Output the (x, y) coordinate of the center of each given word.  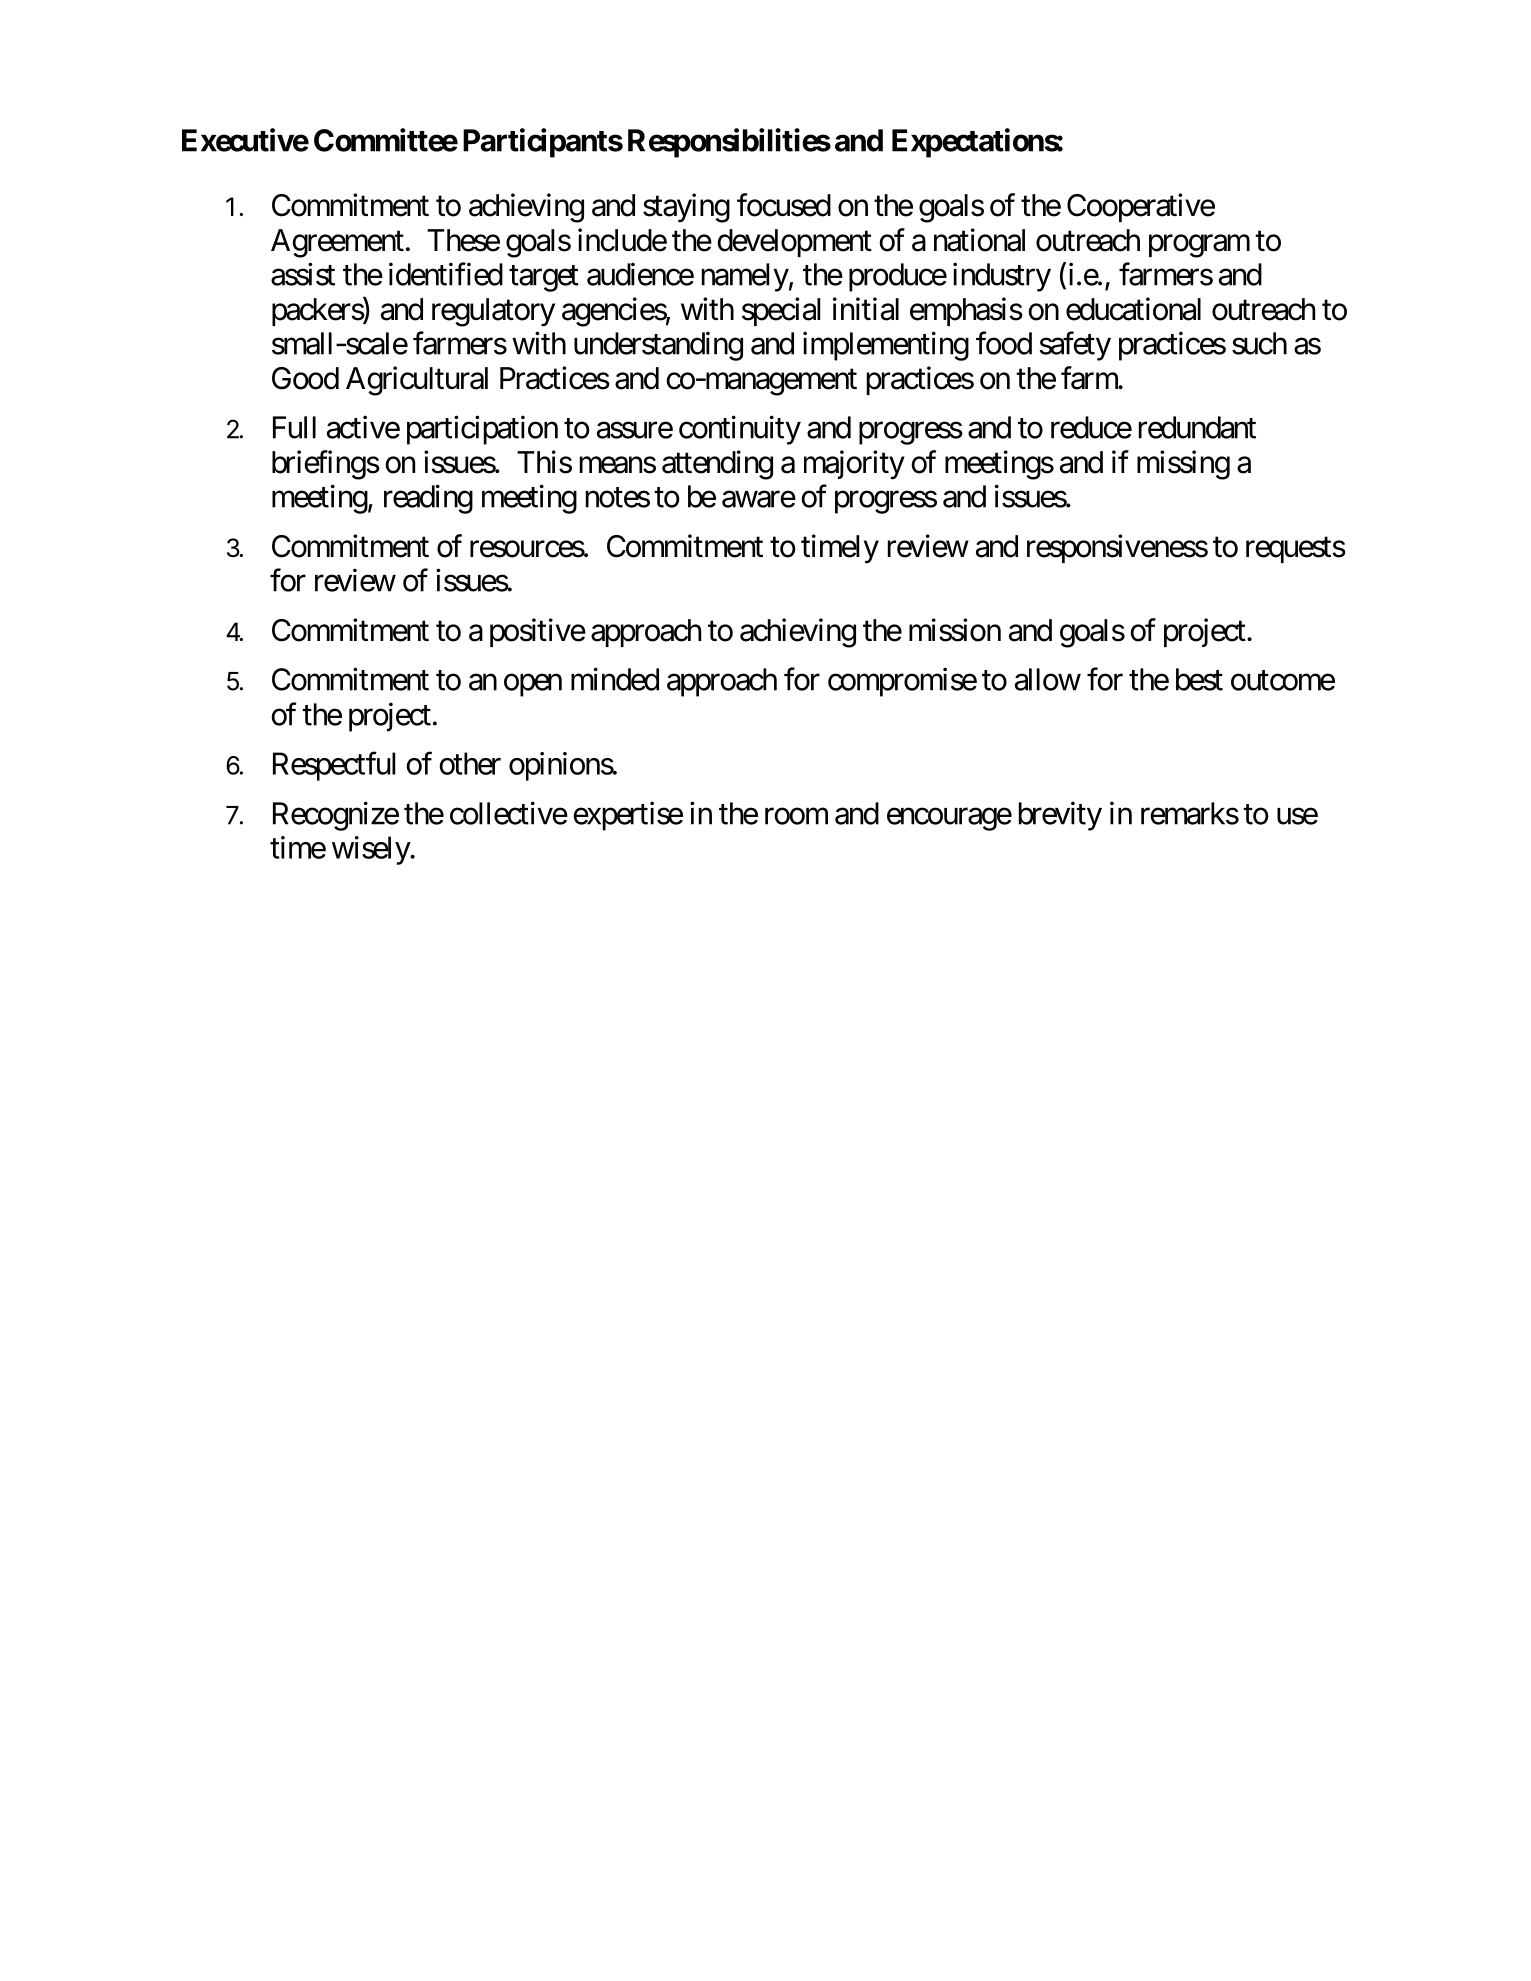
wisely (371, 850)
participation (482, 430)
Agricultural (417, 381)
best (1199, 679)
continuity (740, 430)
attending (717, 465)
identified (446, 274)
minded (615, 679)
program (1199, 246)
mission (955, 630)
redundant (1197, 427)
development (794, 243)
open (533, 685)
